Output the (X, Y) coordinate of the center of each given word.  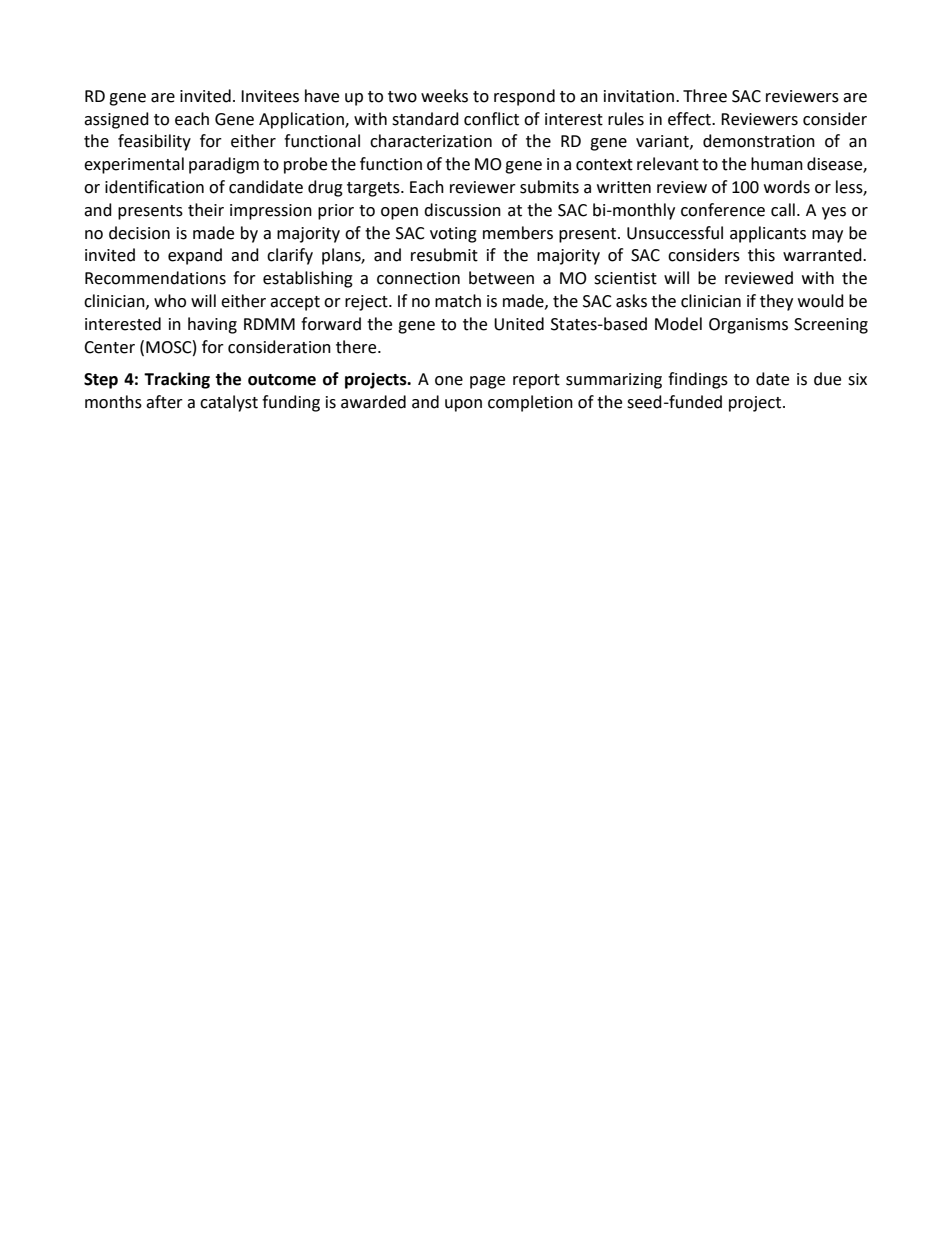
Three (705, 96)
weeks (444, 96)
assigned (116, 120)
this (761, 255)
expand (195, 256)
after (164, 402)
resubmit (444, 255)
